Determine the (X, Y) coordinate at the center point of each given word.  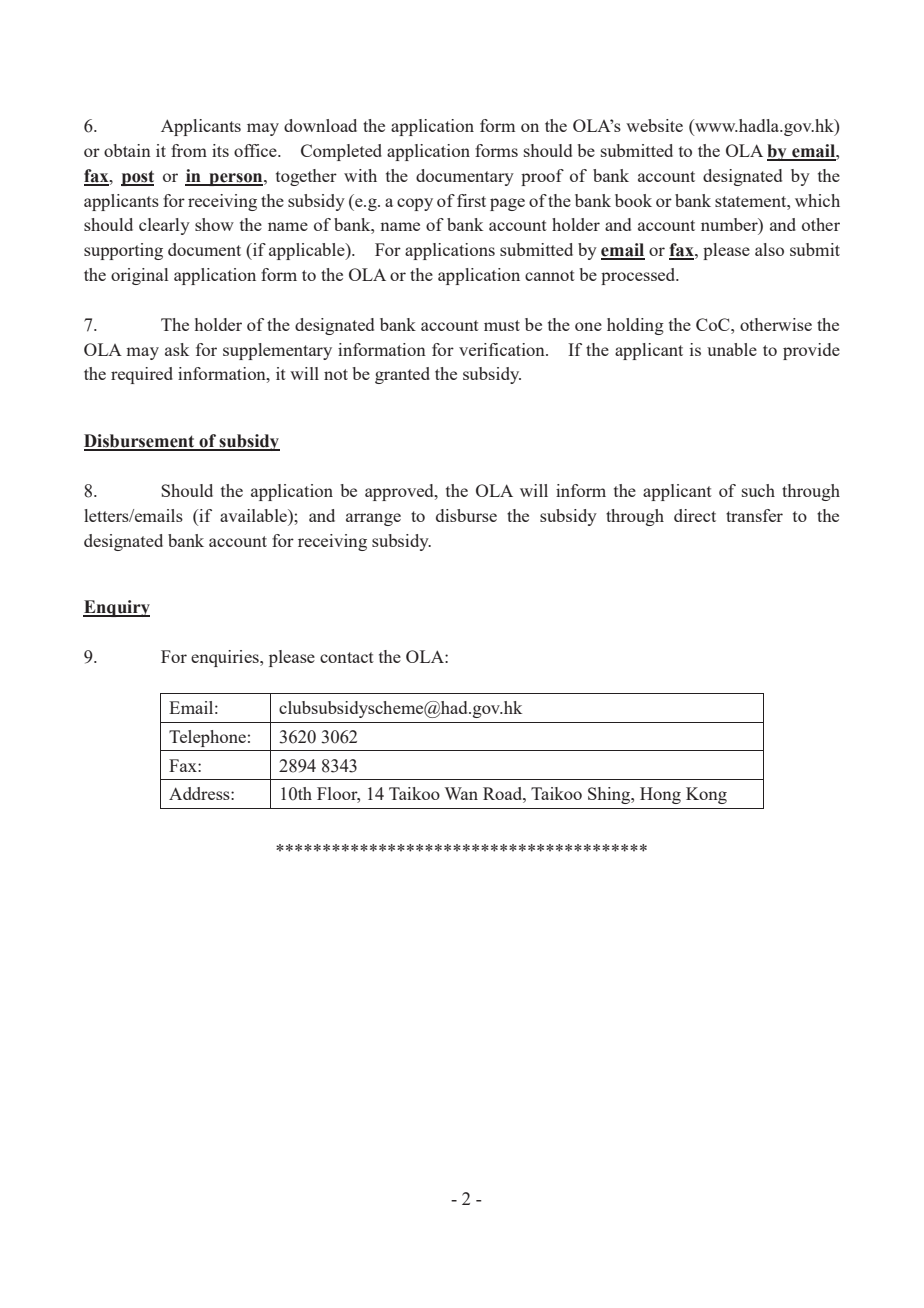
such (758, 490)
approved (400, 492)
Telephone (207, 738)
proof (542, 177)
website (654, 125)
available (254, 515)
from (189, 150)
